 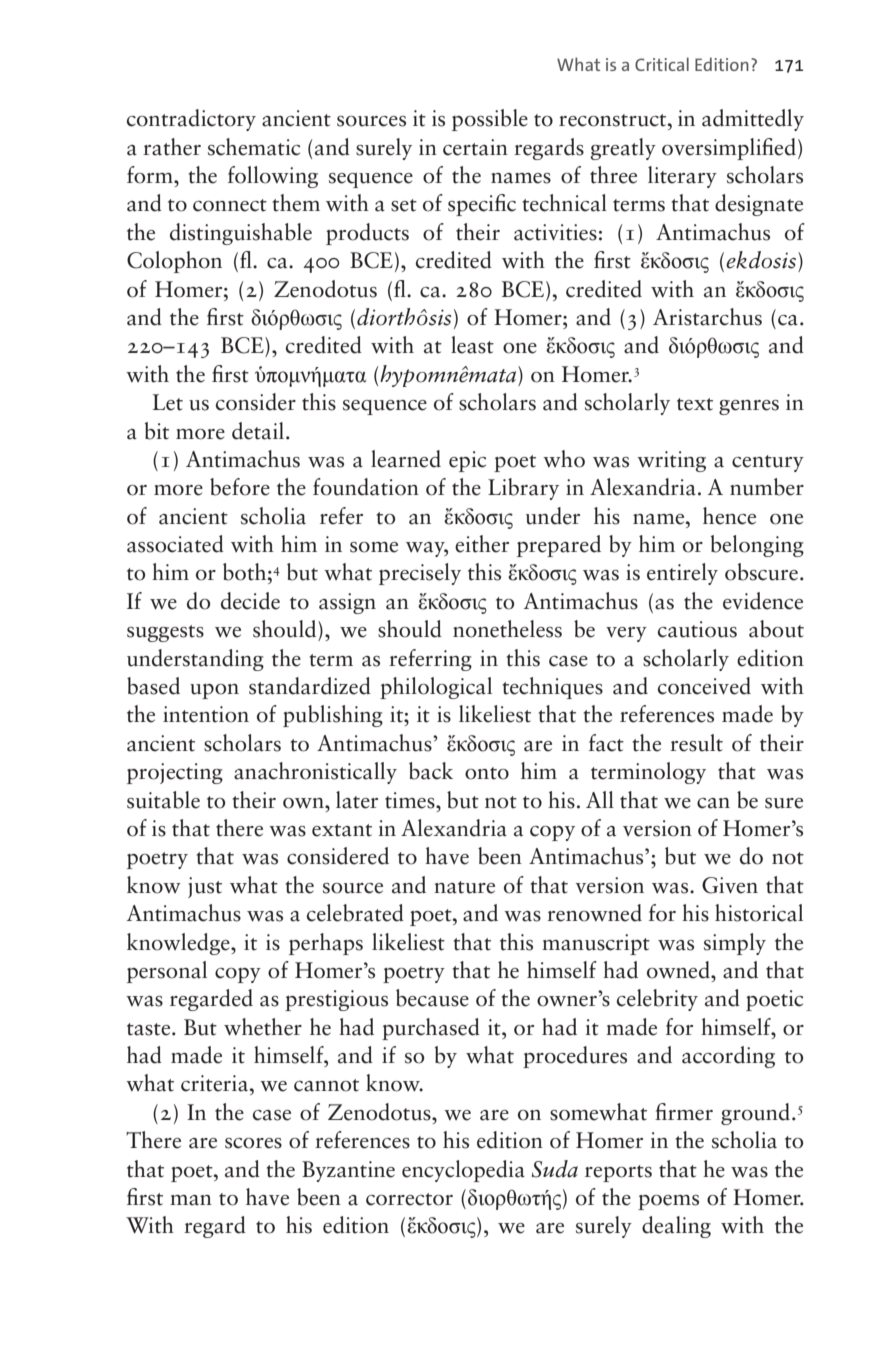 What do you see at coordinates (662, 64) in the screenshot?
I see `Critical` at bounding box center [662, 64].
